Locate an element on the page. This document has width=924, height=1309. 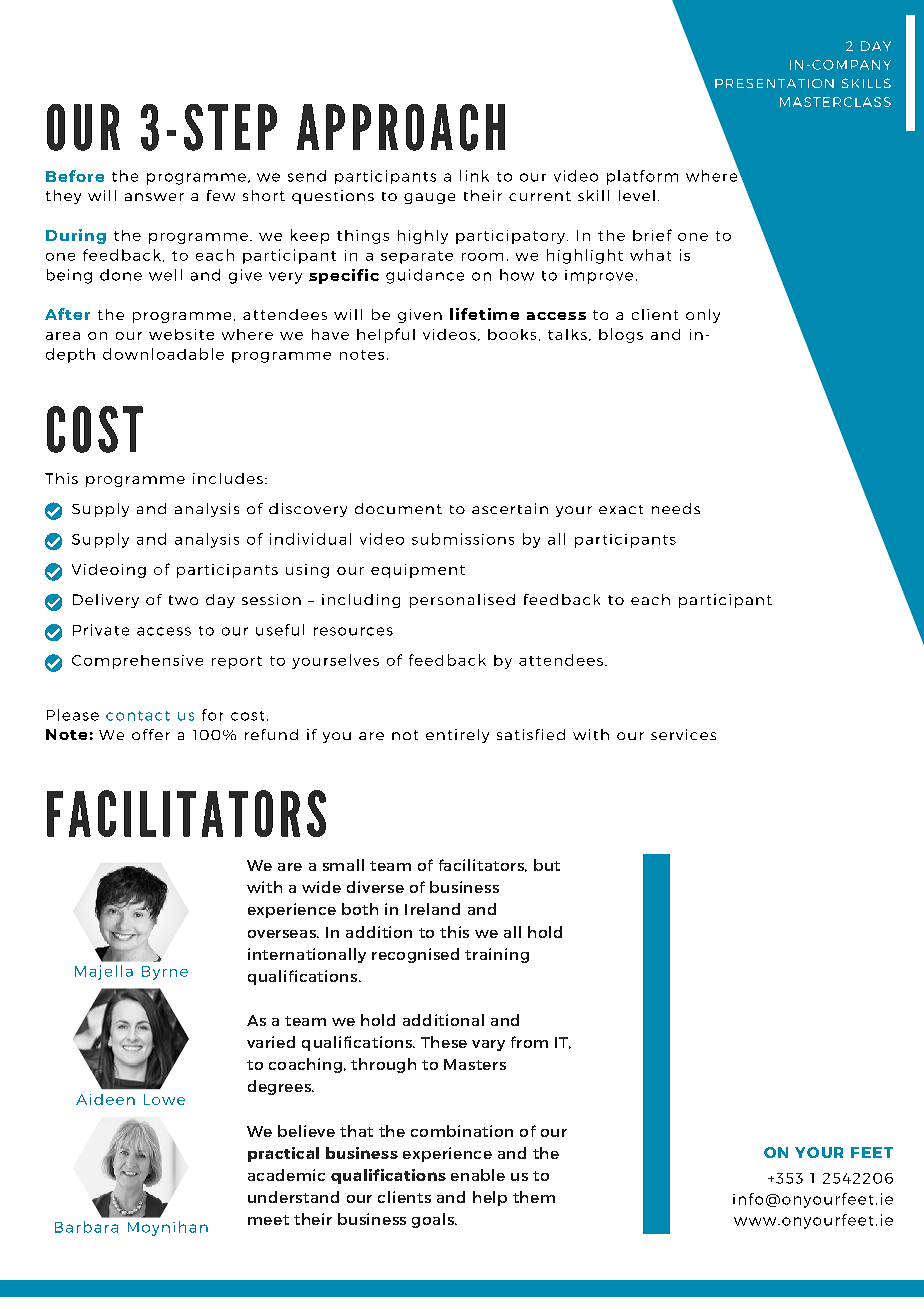
website is located at coordinates (181, 334).
